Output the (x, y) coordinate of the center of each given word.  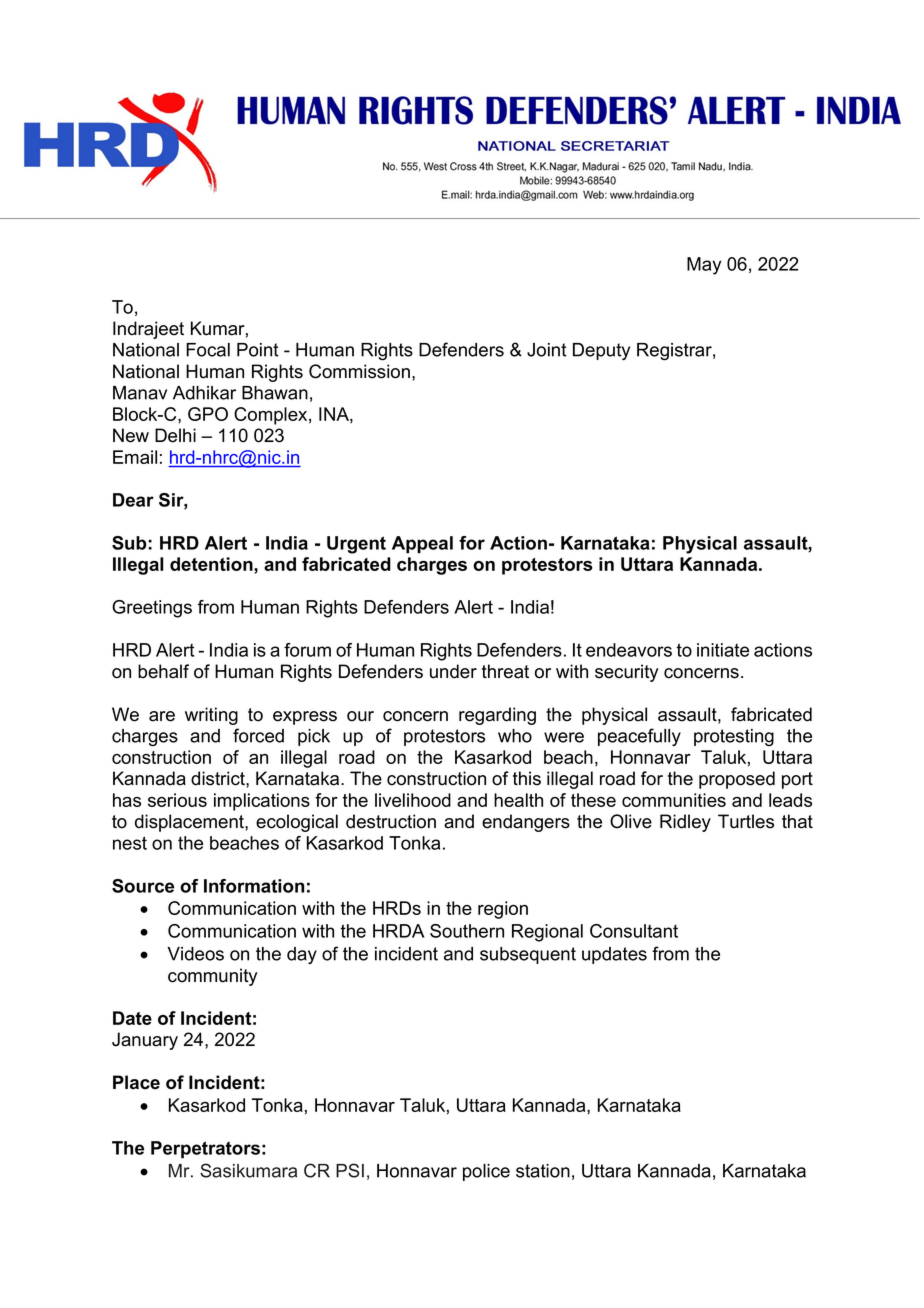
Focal (208, 350)
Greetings (152, 609)
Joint (547, 350)
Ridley (685, 823)
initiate (723, 650)
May (704, 266)
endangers (526, 823)
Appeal (422, 545)
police (486, 1172)
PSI (350, 1170)
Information (254, 886)
